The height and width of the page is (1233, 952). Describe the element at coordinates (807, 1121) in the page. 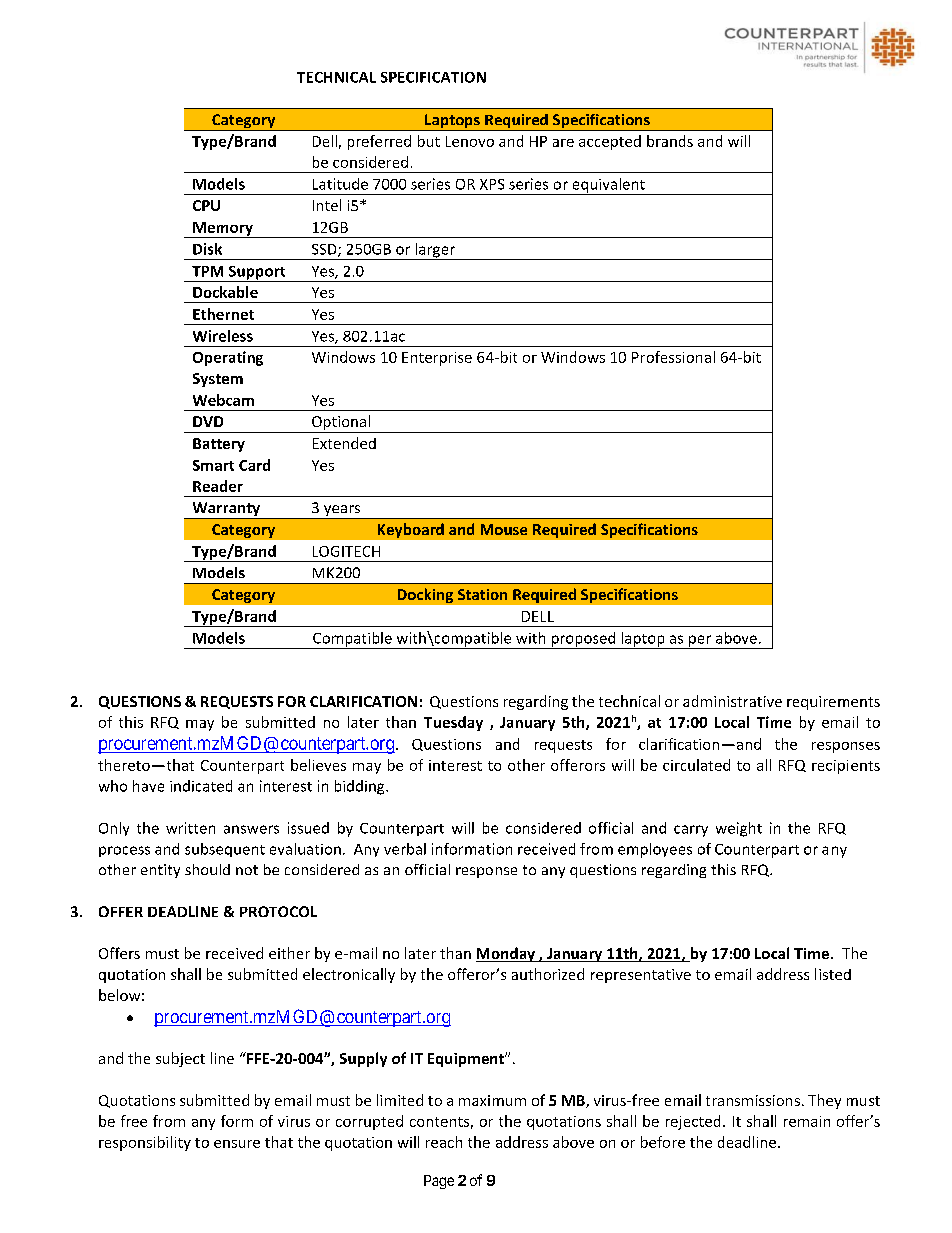

I see `remain` at that location.
